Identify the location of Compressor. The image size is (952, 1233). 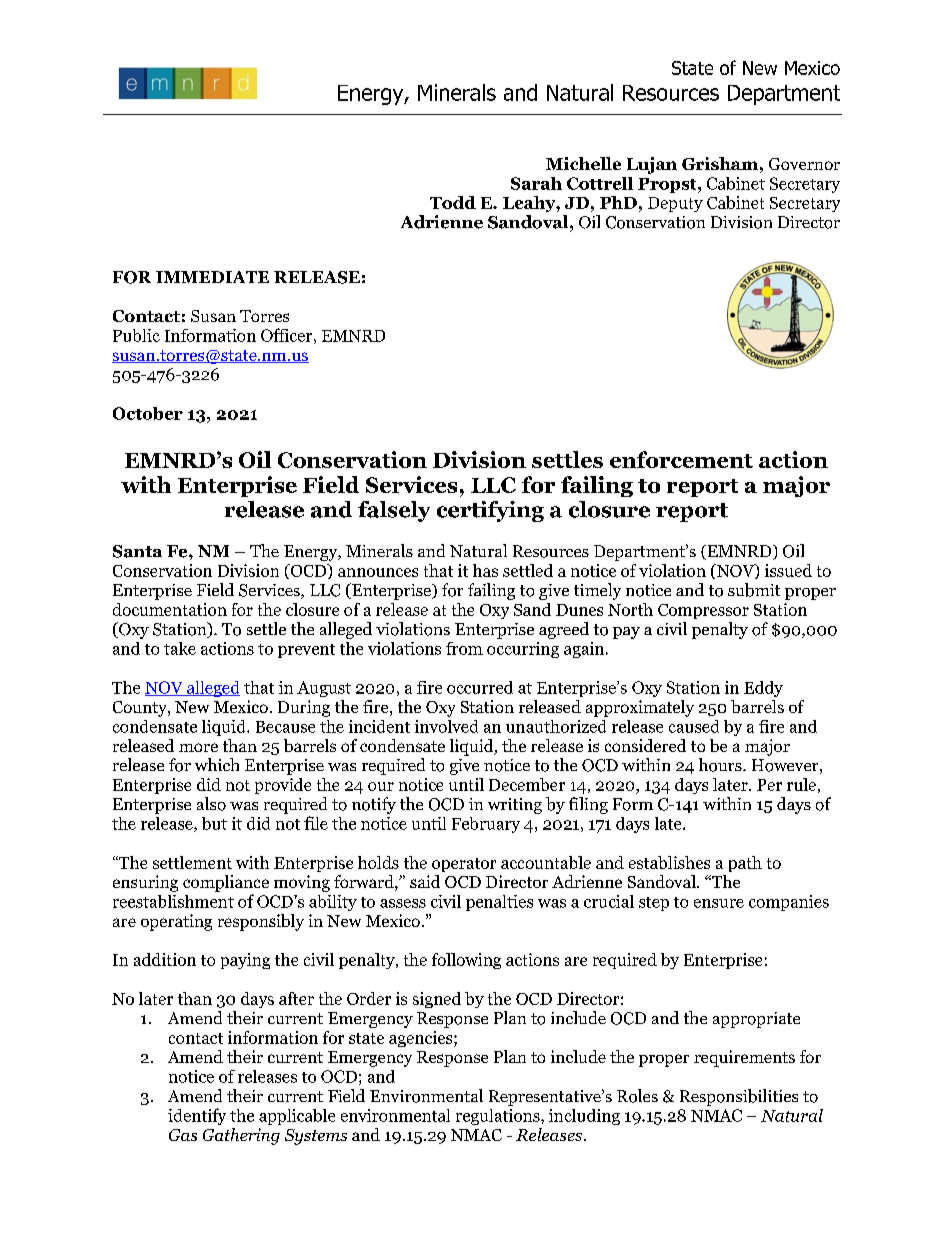
(703, 611).
